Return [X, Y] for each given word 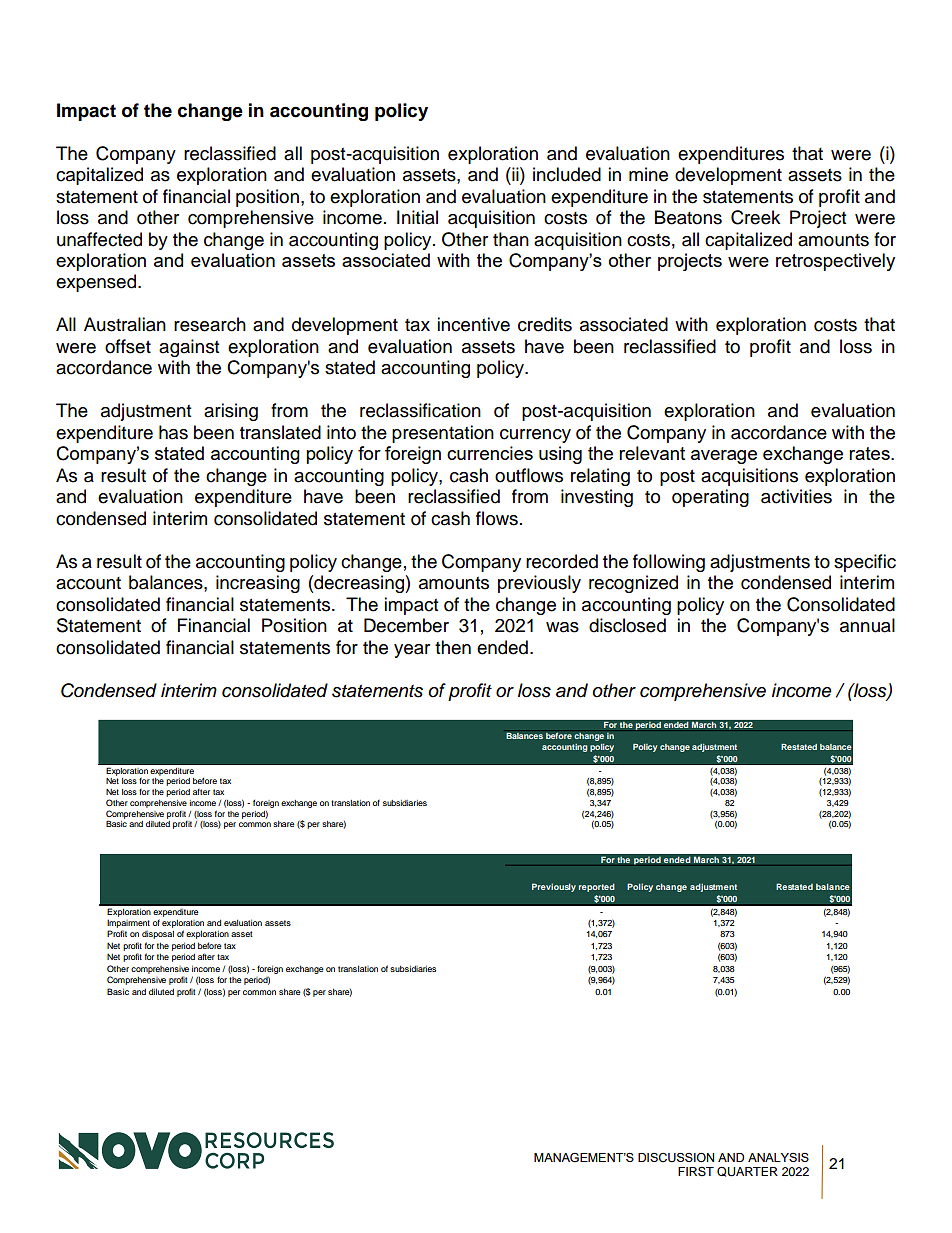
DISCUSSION [676, 1158]
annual [867, 625]
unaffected [99, 239]
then [453, 647]
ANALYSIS [778, 1157]
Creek [755, 217]
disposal [158, 934]
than [511, 239]
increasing [258, 584]
